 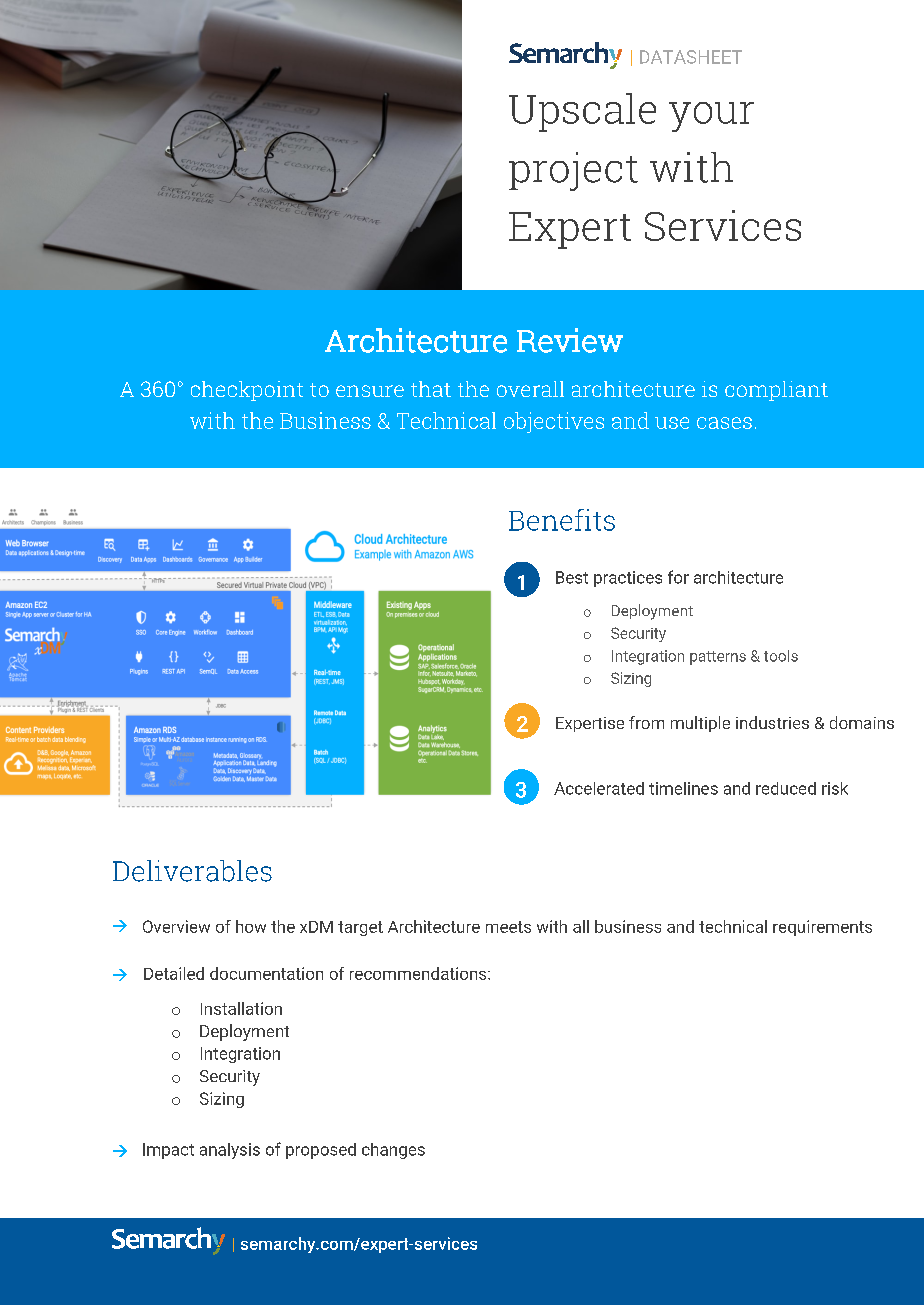 What do you see at coordinates (192, 871) in the image?
I see `Deliverables` at bounding box center [192, 871].
